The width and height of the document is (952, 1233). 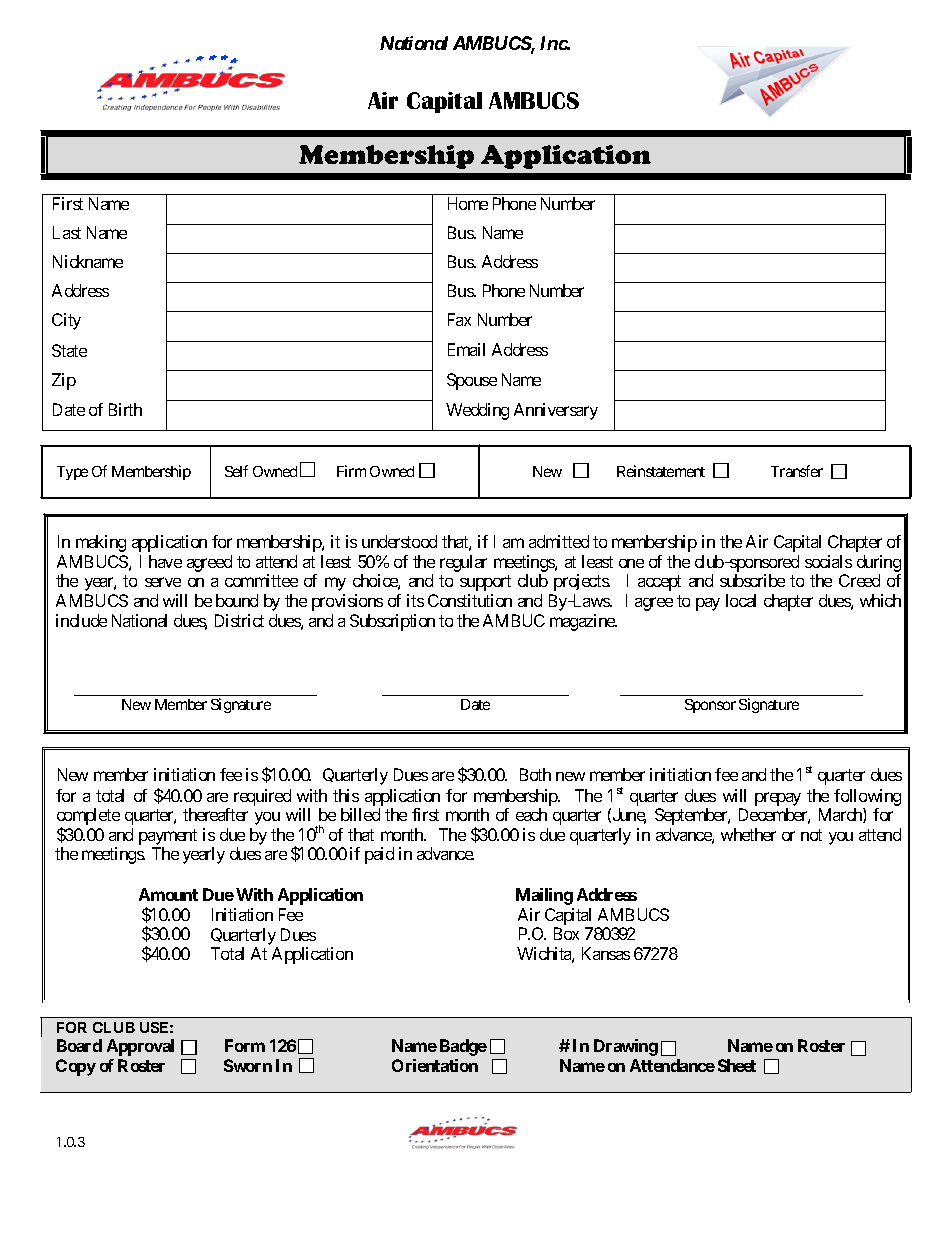 What do you see at coordinates (459, 319) in the document?
I see `Fax` at bounding box center [459, 319].
